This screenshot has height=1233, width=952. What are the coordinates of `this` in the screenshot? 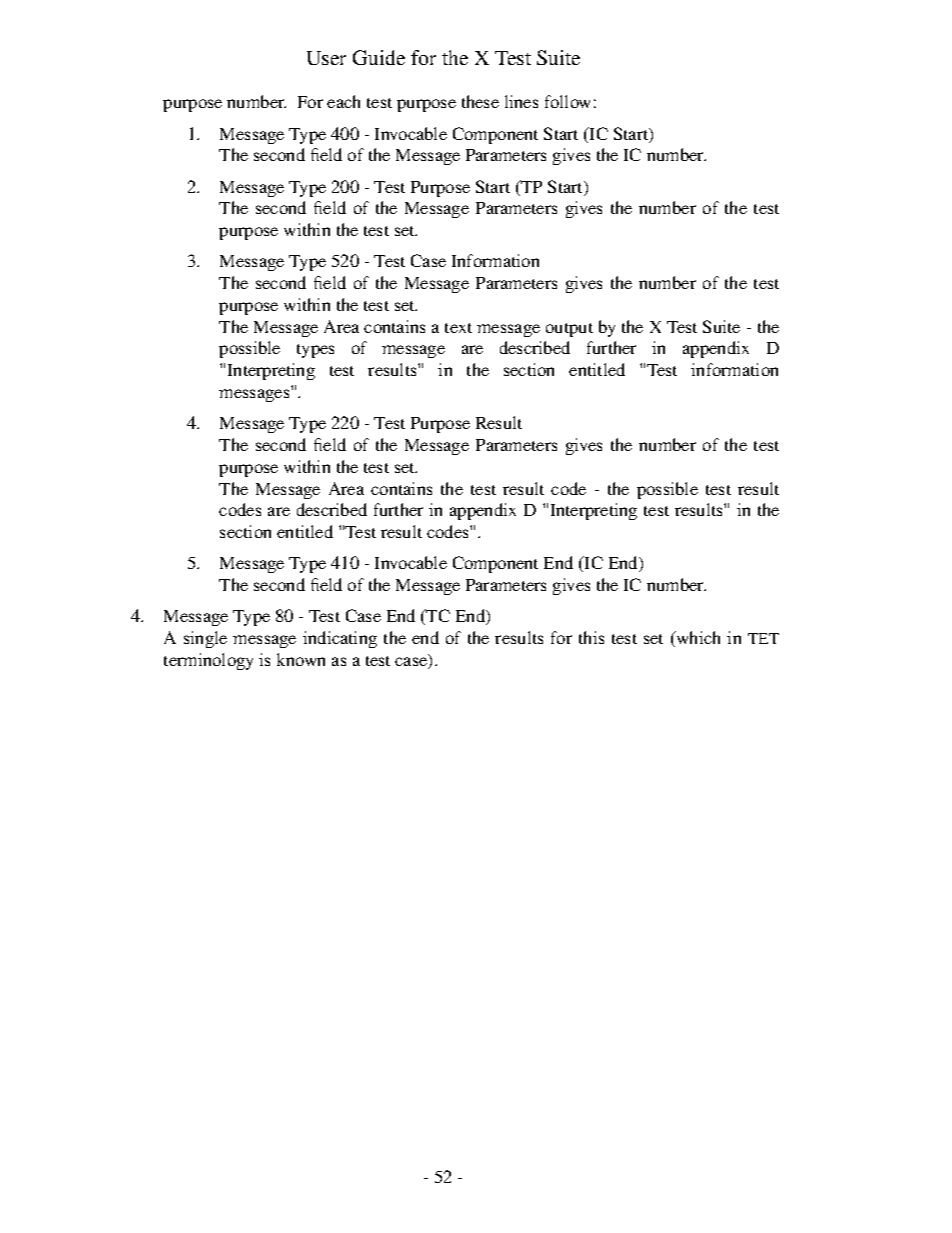 It's located at (591, 637).
